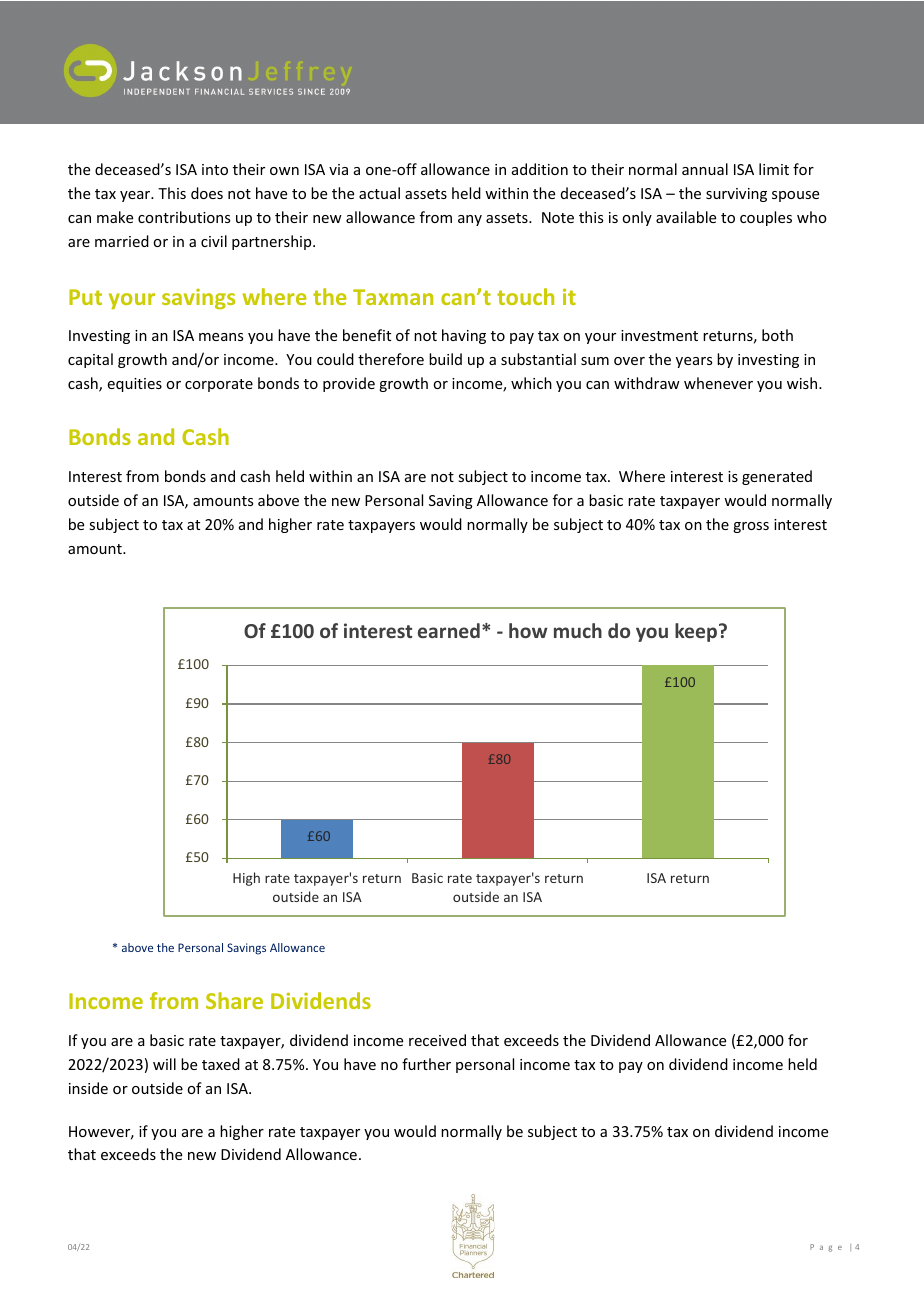 The image size is (924, 1308). Describe the element at coordinates (426, 1064) in the screenshot. I see `further` at that location.
